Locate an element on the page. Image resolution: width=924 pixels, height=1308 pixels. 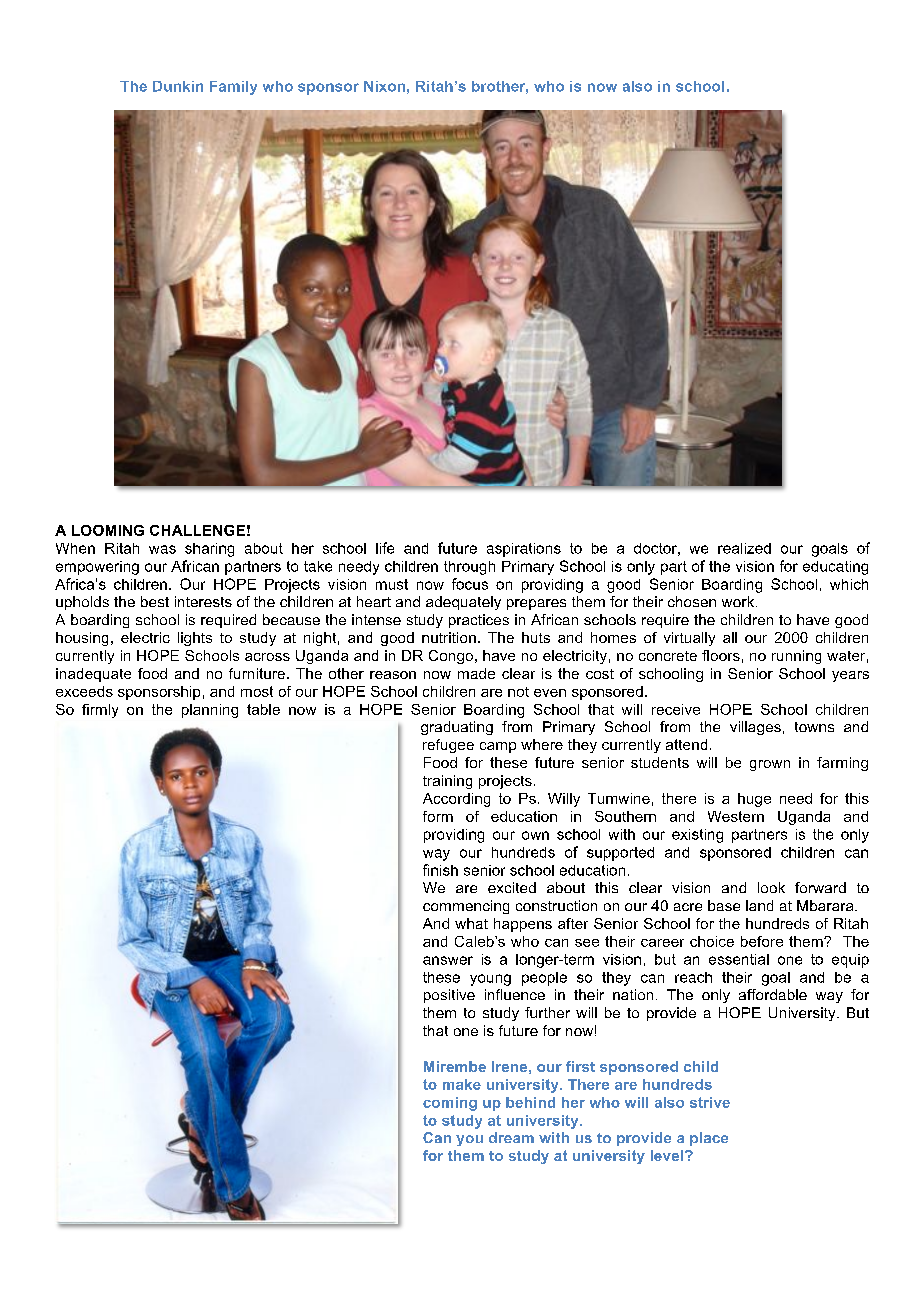
best is located at coordinates (155, 601).
